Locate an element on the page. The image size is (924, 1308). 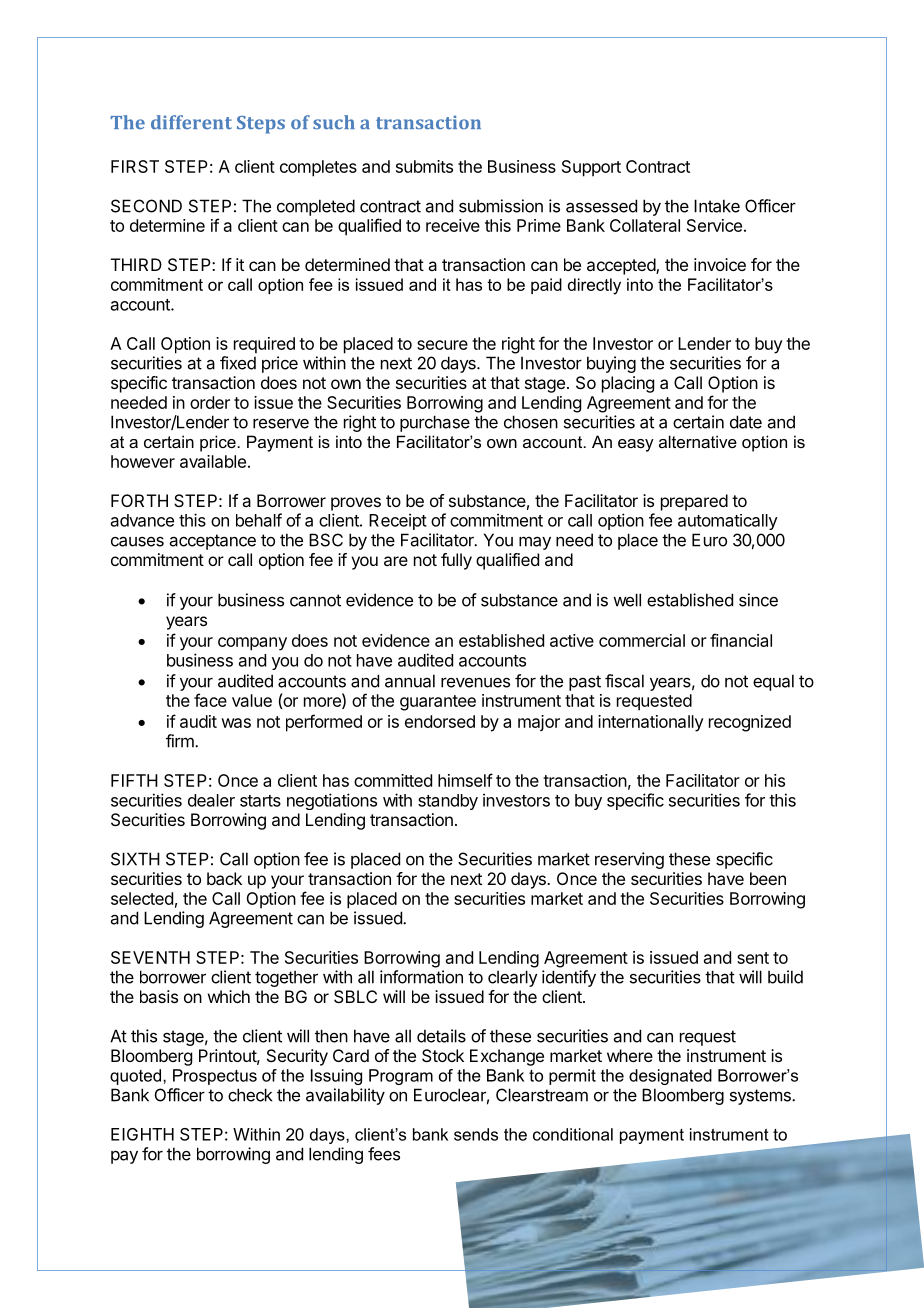
available is located at coordinates (213, 461).
